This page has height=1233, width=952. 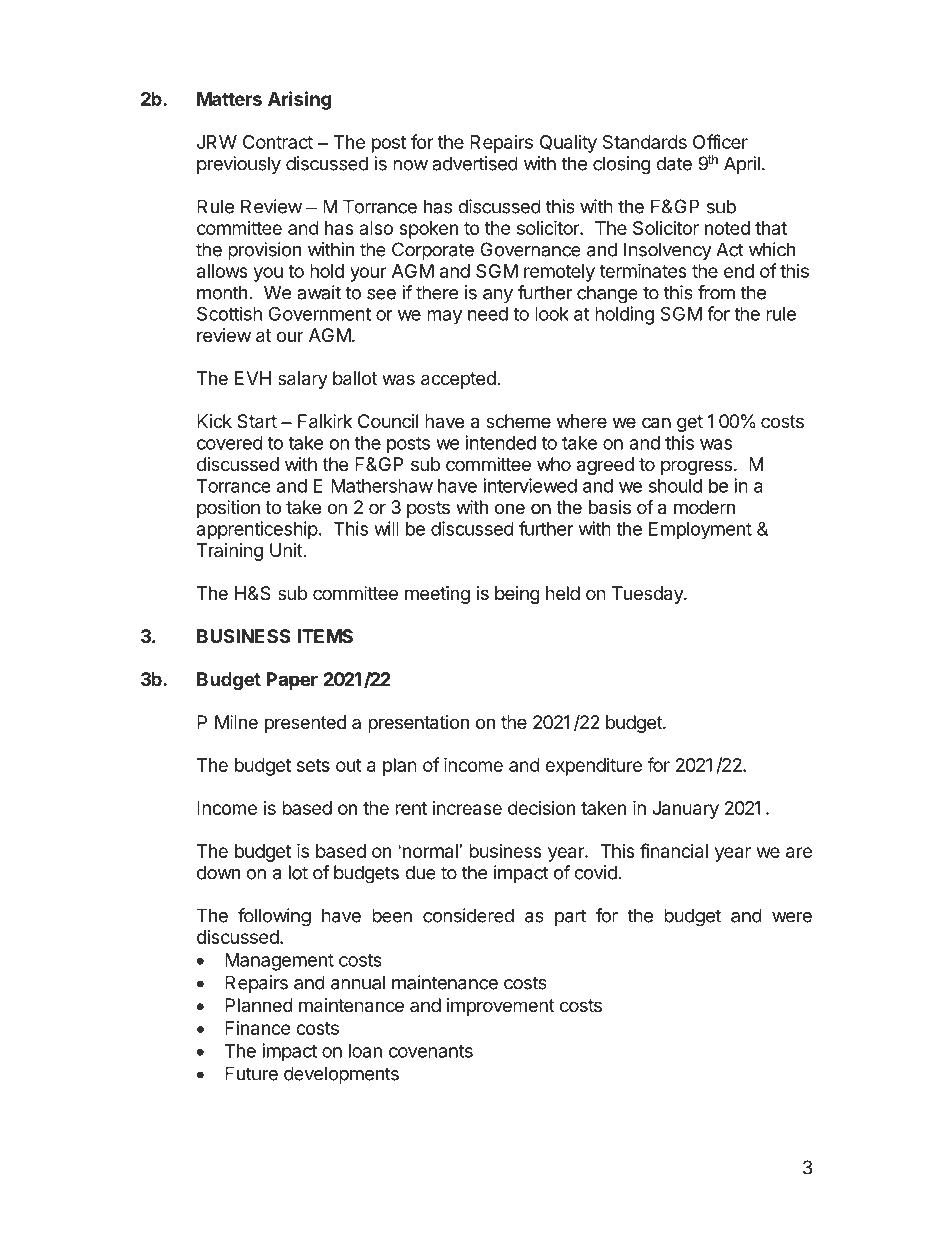 I want to click on Finance, so click(x=257, y=1028).
